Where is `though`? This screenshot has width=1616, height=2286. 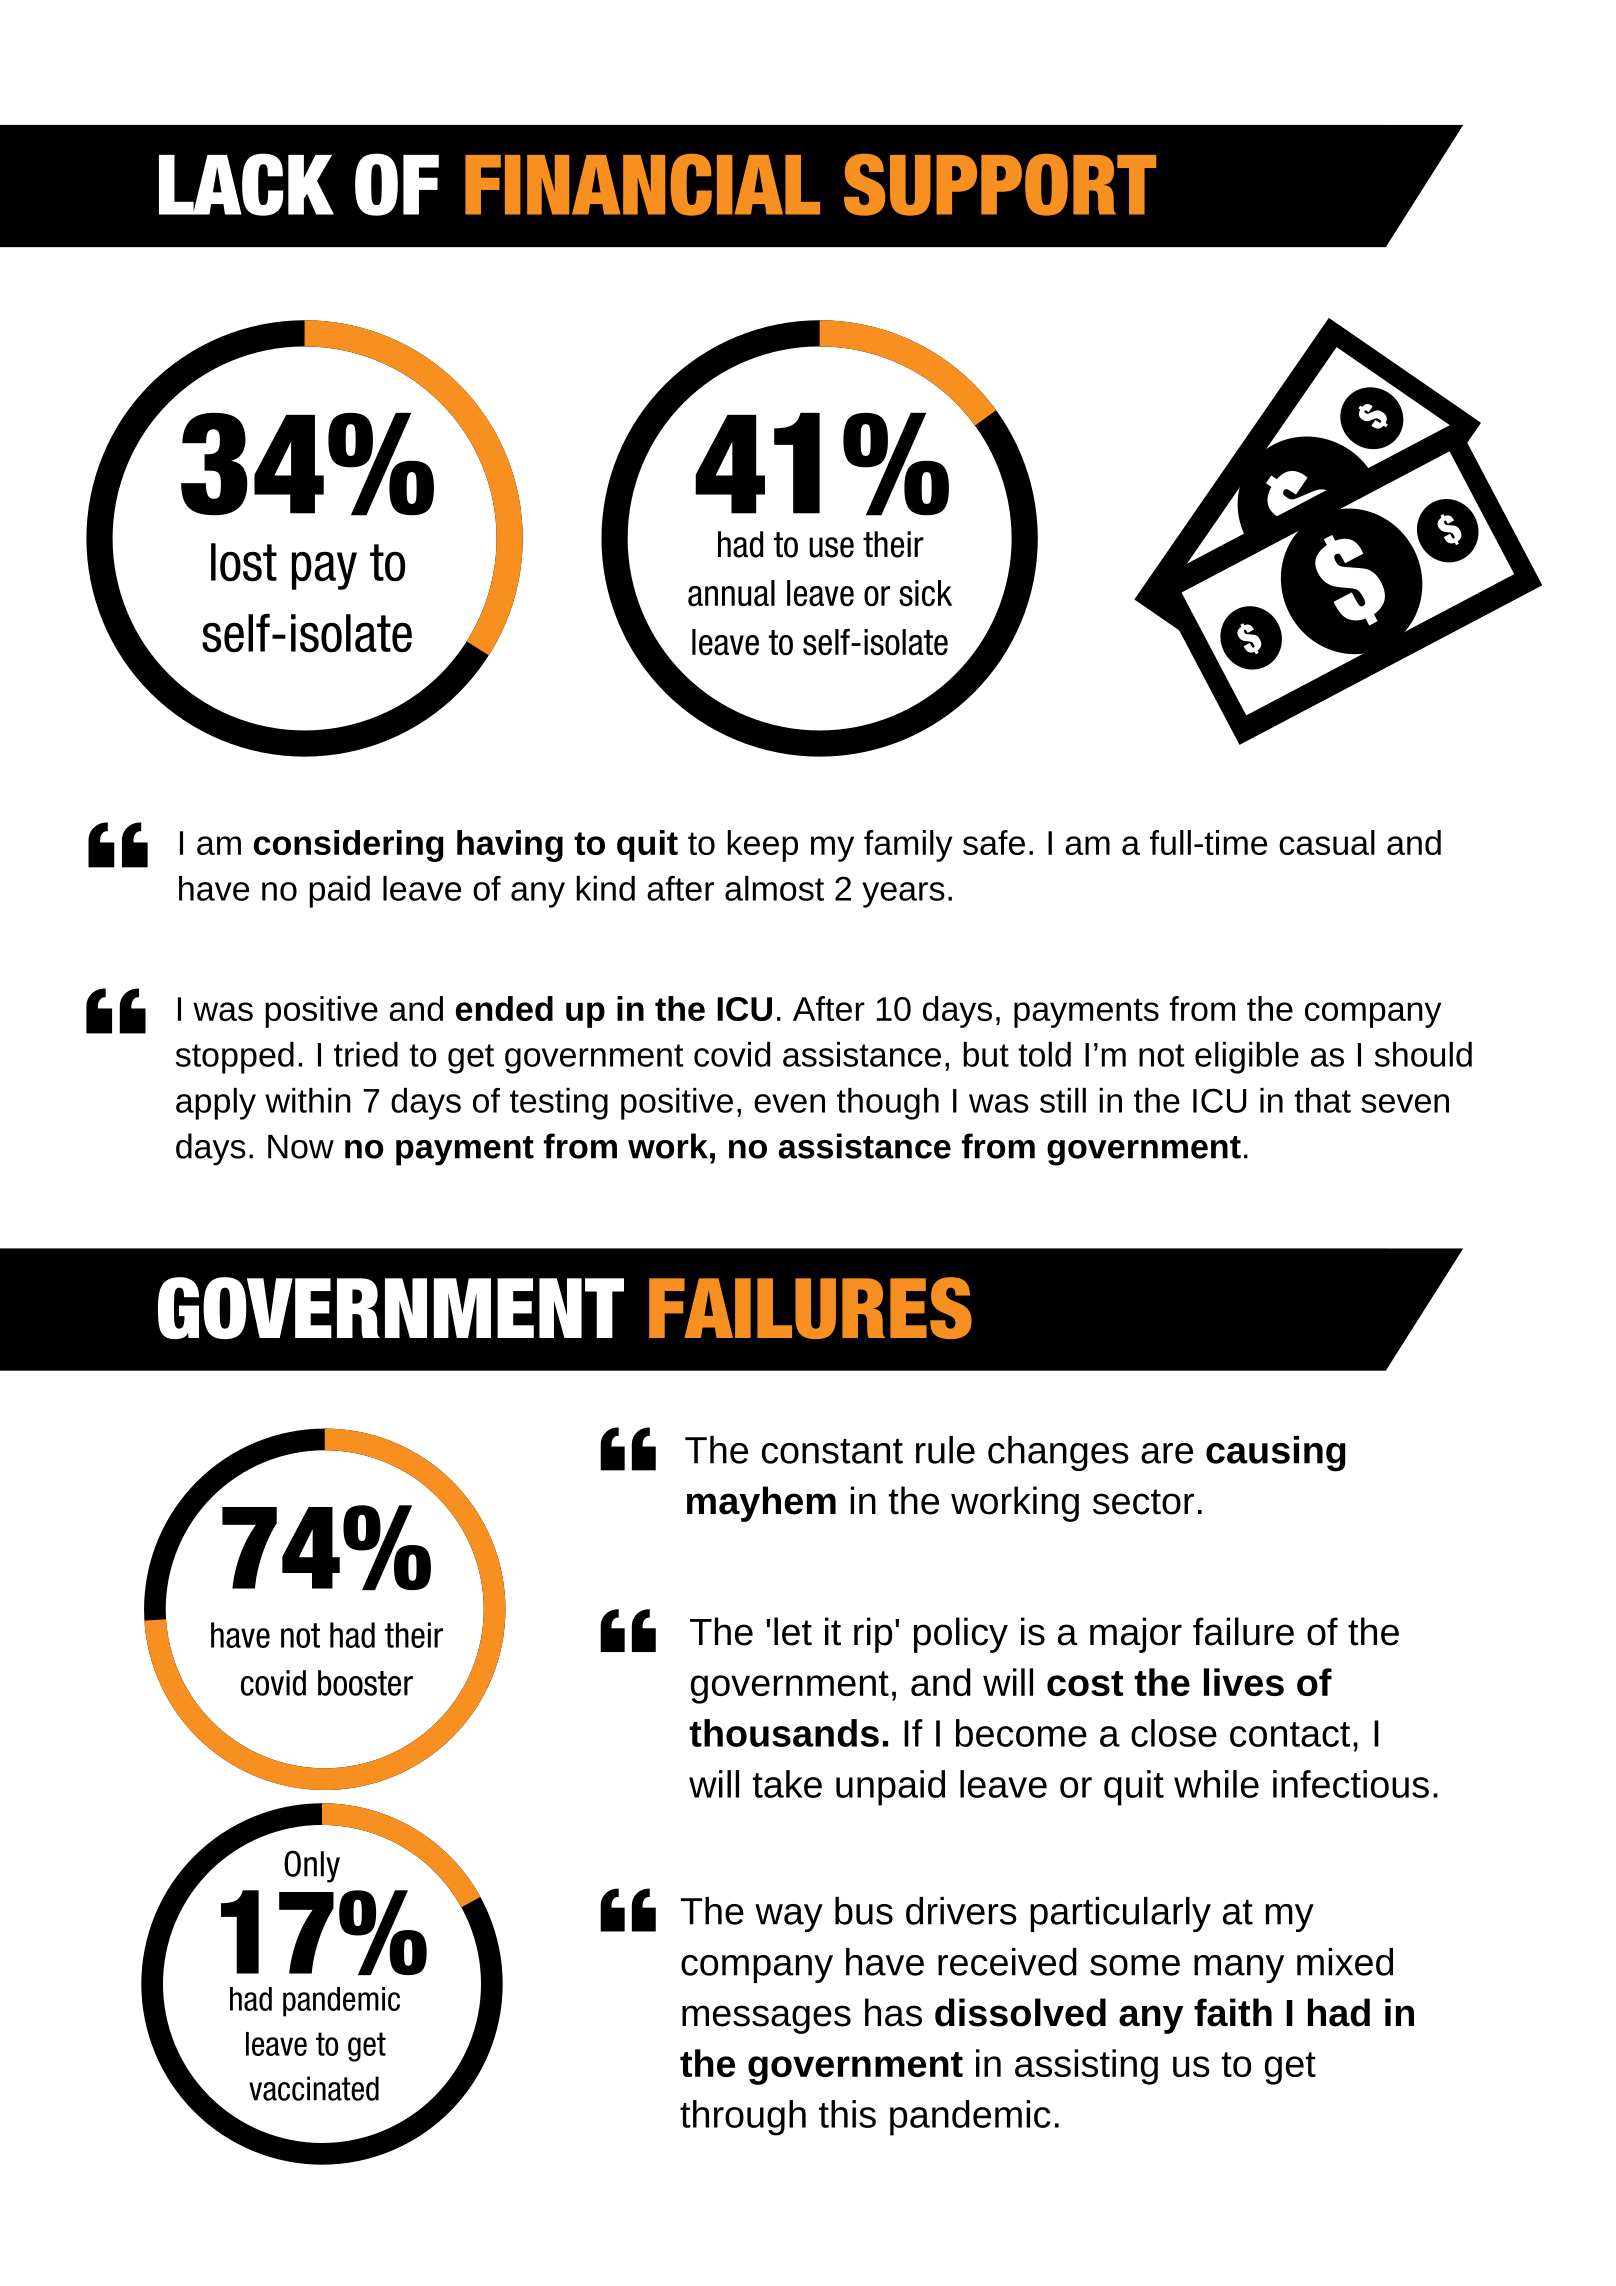
though is located at coordinates (888, 1104).
